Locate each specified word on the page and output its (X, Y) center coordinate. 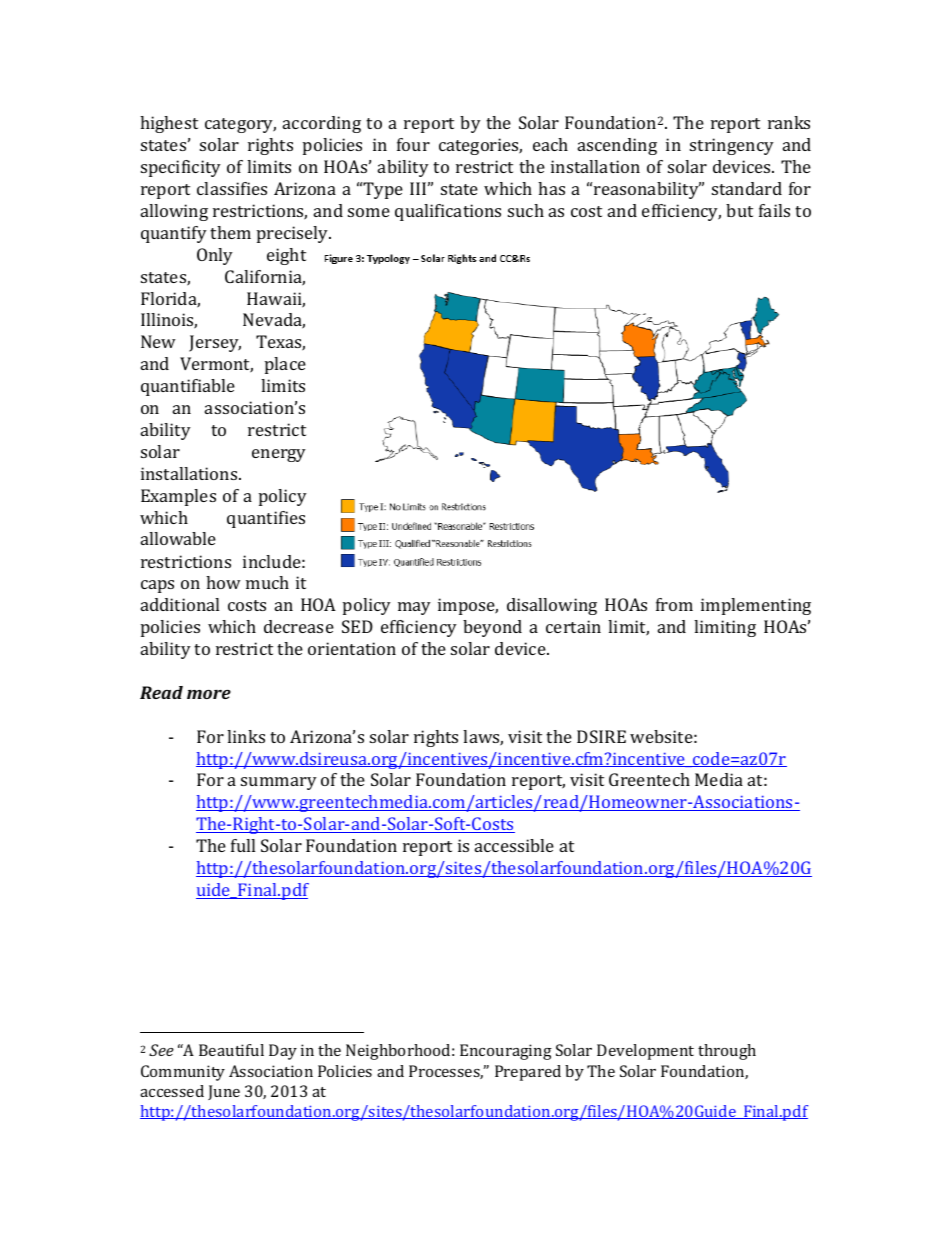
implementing (756, 606)
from (674, 604)
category (240, 125)
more (209, 694)
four (413, 144)
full (243, 845)
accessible (514, 845)
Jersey (215, 343)
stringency (732, 146)
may (414, 608)
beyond (492, 628)
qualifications (448, 212)
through (727, 1052)
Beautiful (231, 1050)
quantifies (266, 519)
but (739, 210)
